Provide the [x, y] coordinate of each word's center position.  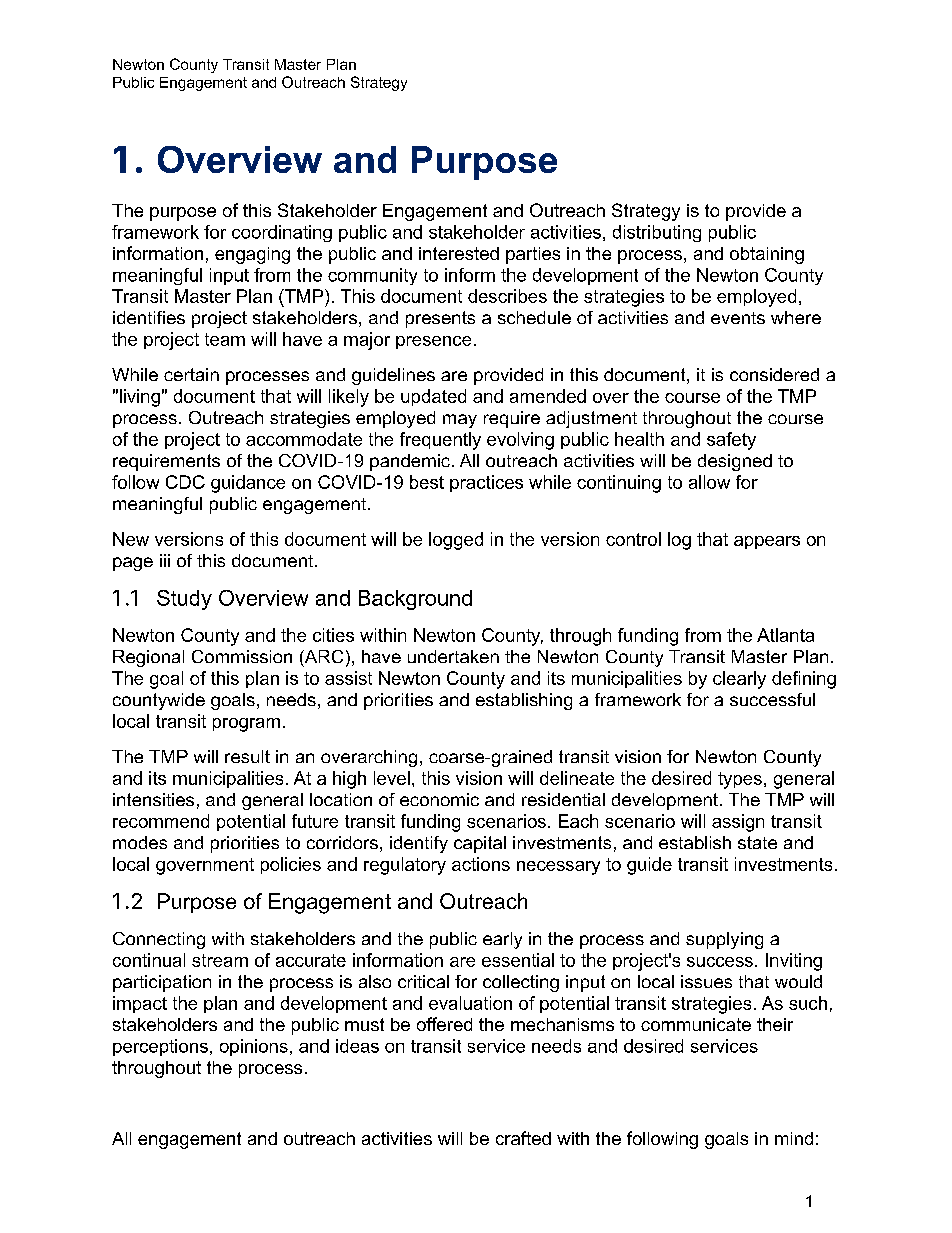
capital [480, 844]
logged [456, 541]
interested [459, 253]
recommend [161, 821]
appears [767, 542]
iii [165, 560]
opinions [254, 1047]
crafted [523, 1138]
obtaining [767, 255]
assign [738, 823]
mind [794, 1138]
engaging [252, 255]
